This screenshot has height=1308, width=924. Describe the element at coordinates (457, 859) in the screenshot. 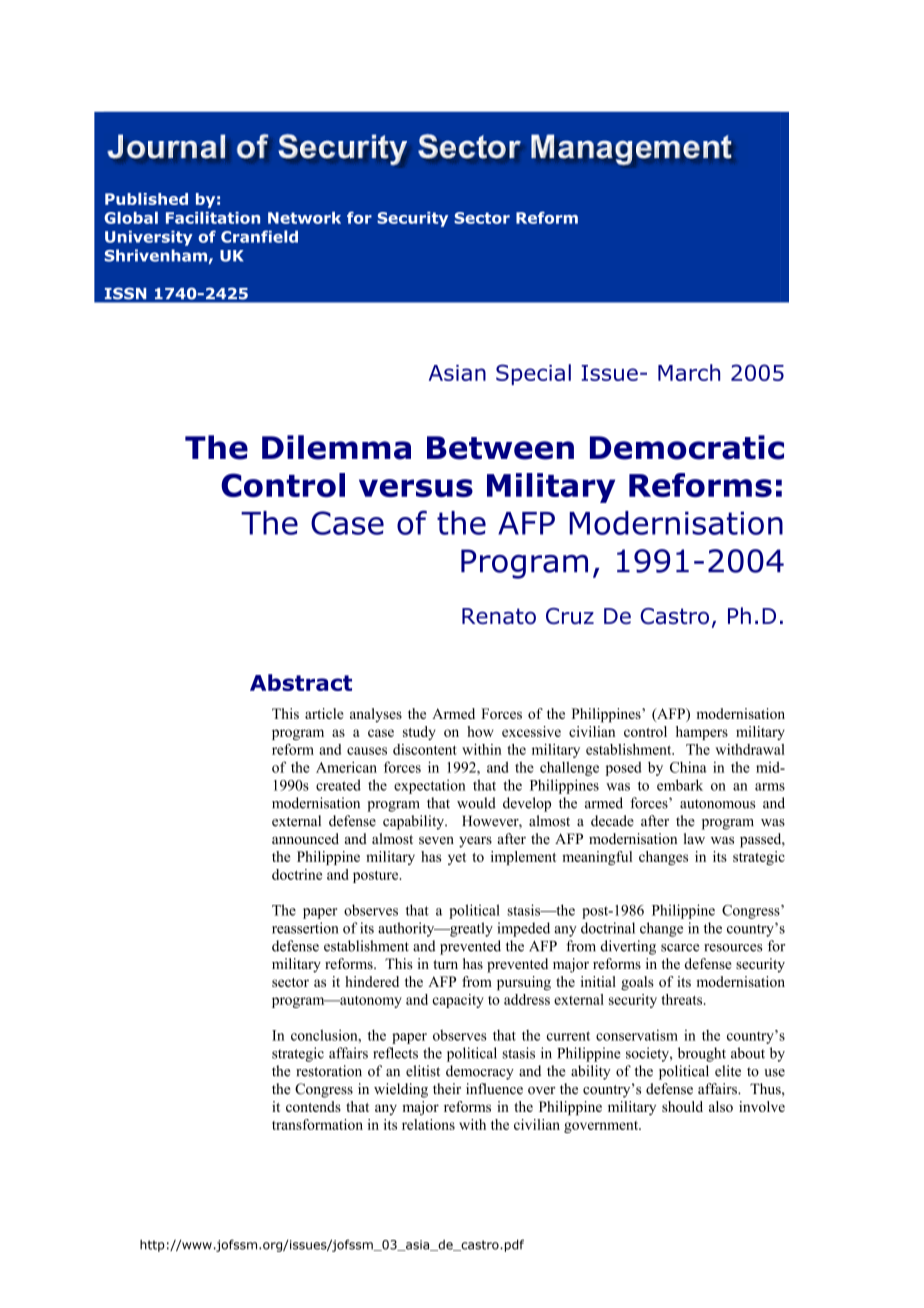

I see `yet` at that location.
